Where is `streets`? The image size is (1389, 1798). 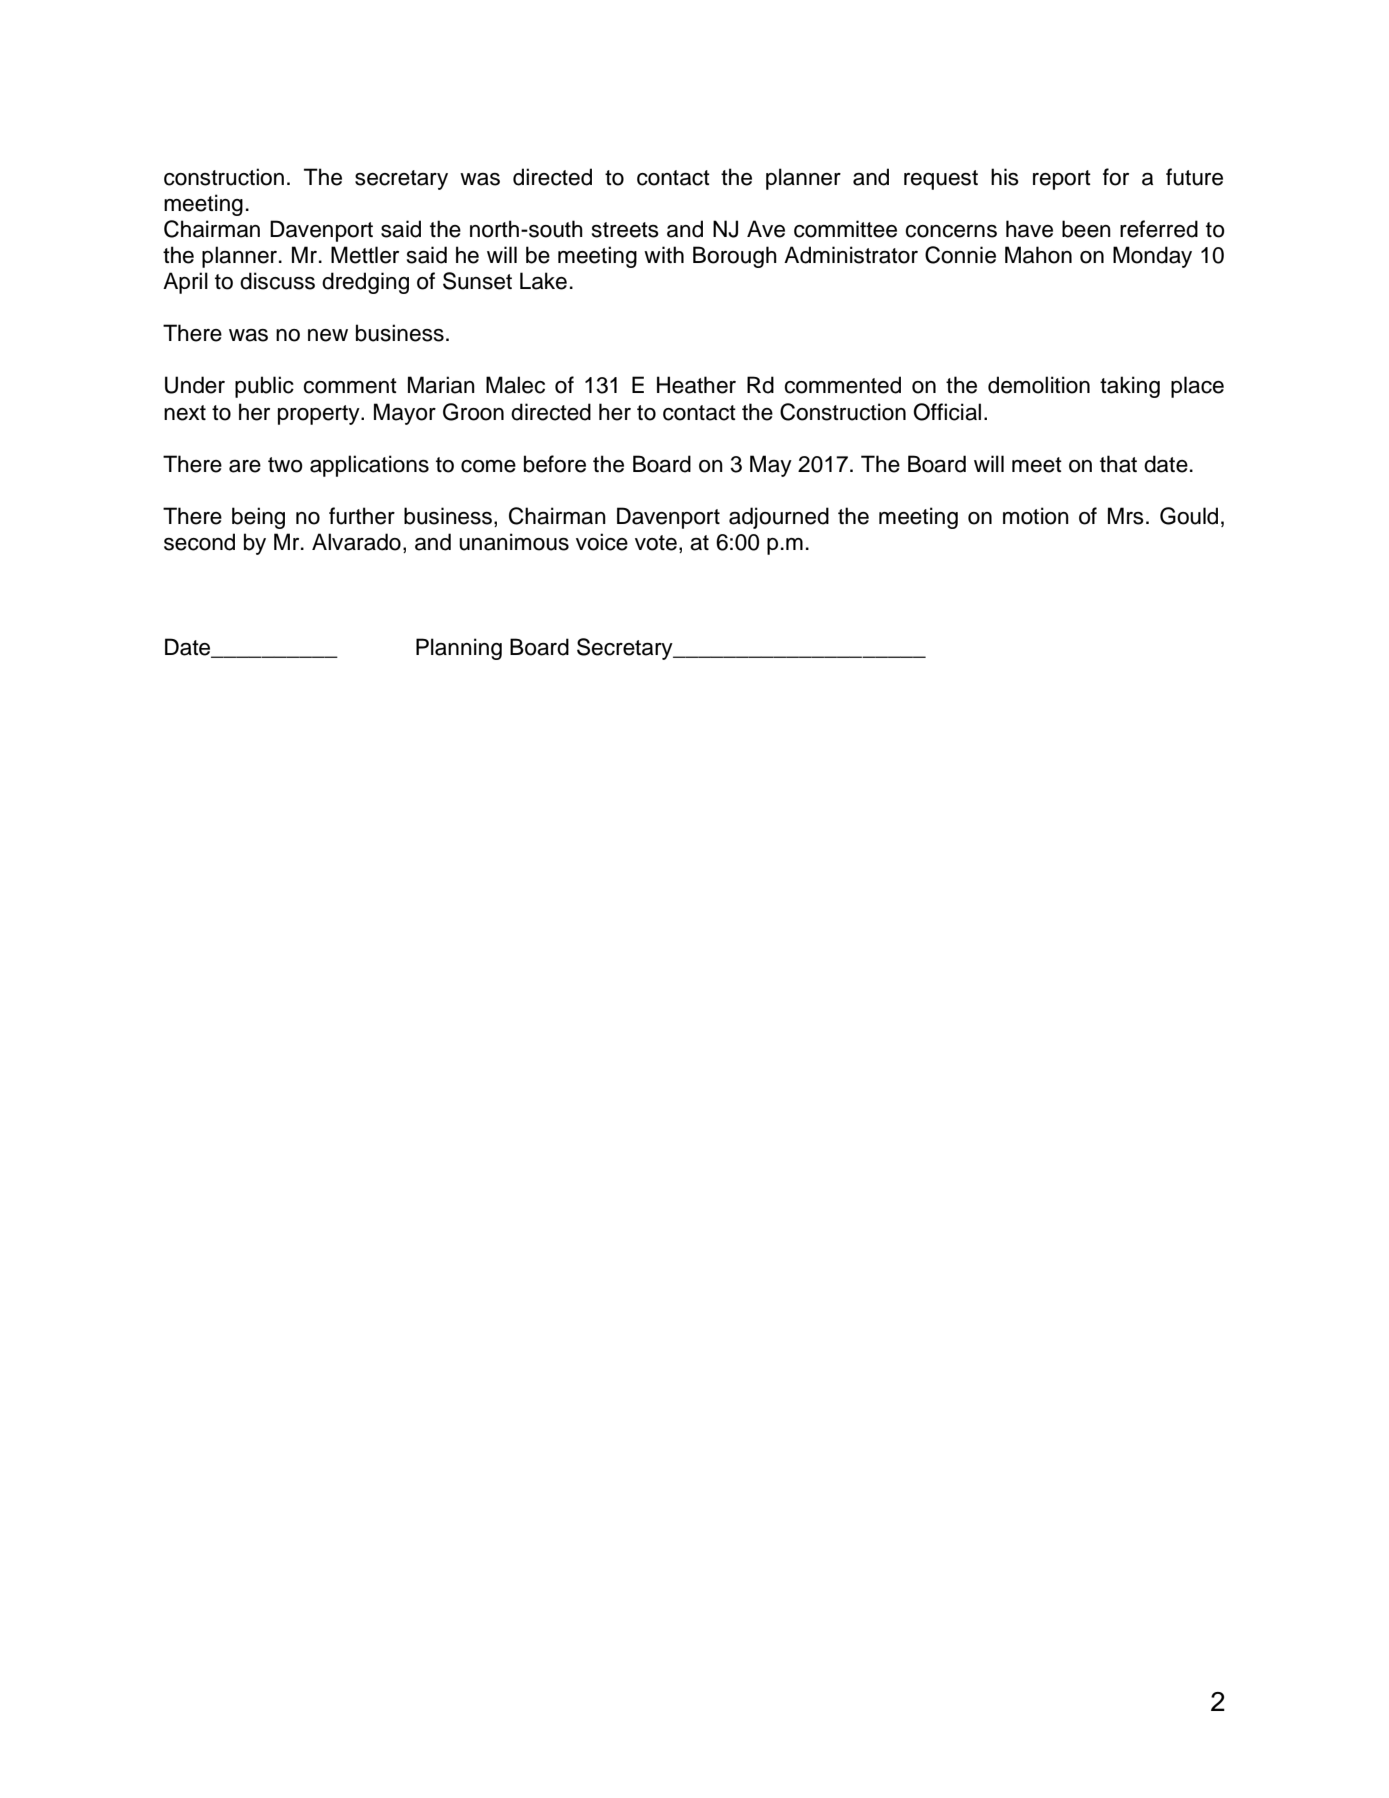 streets is located at coordinates (625, 230).
